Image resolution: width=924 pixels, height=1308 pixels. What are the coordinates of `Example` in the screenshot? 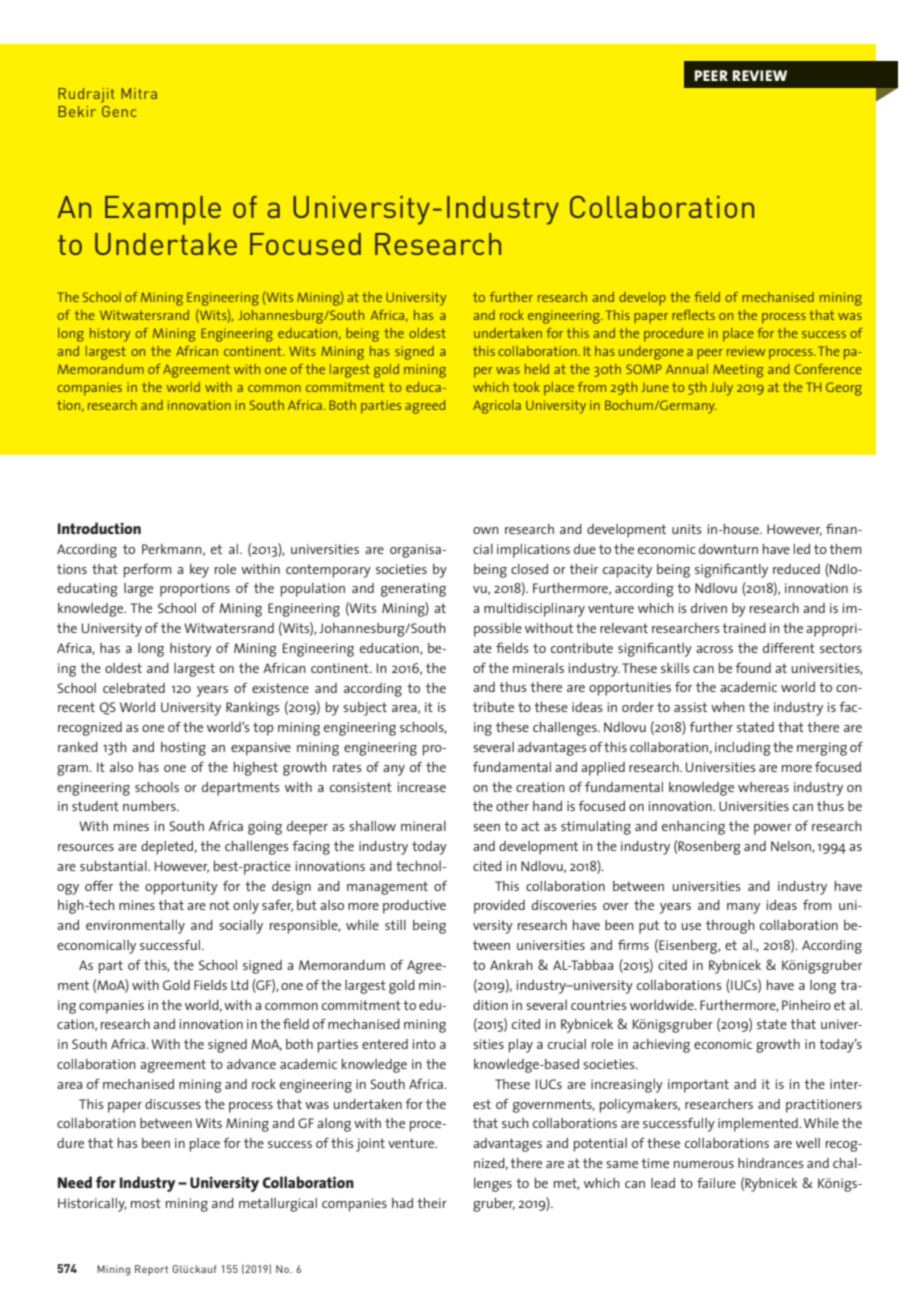 It's located at (163, 210).
